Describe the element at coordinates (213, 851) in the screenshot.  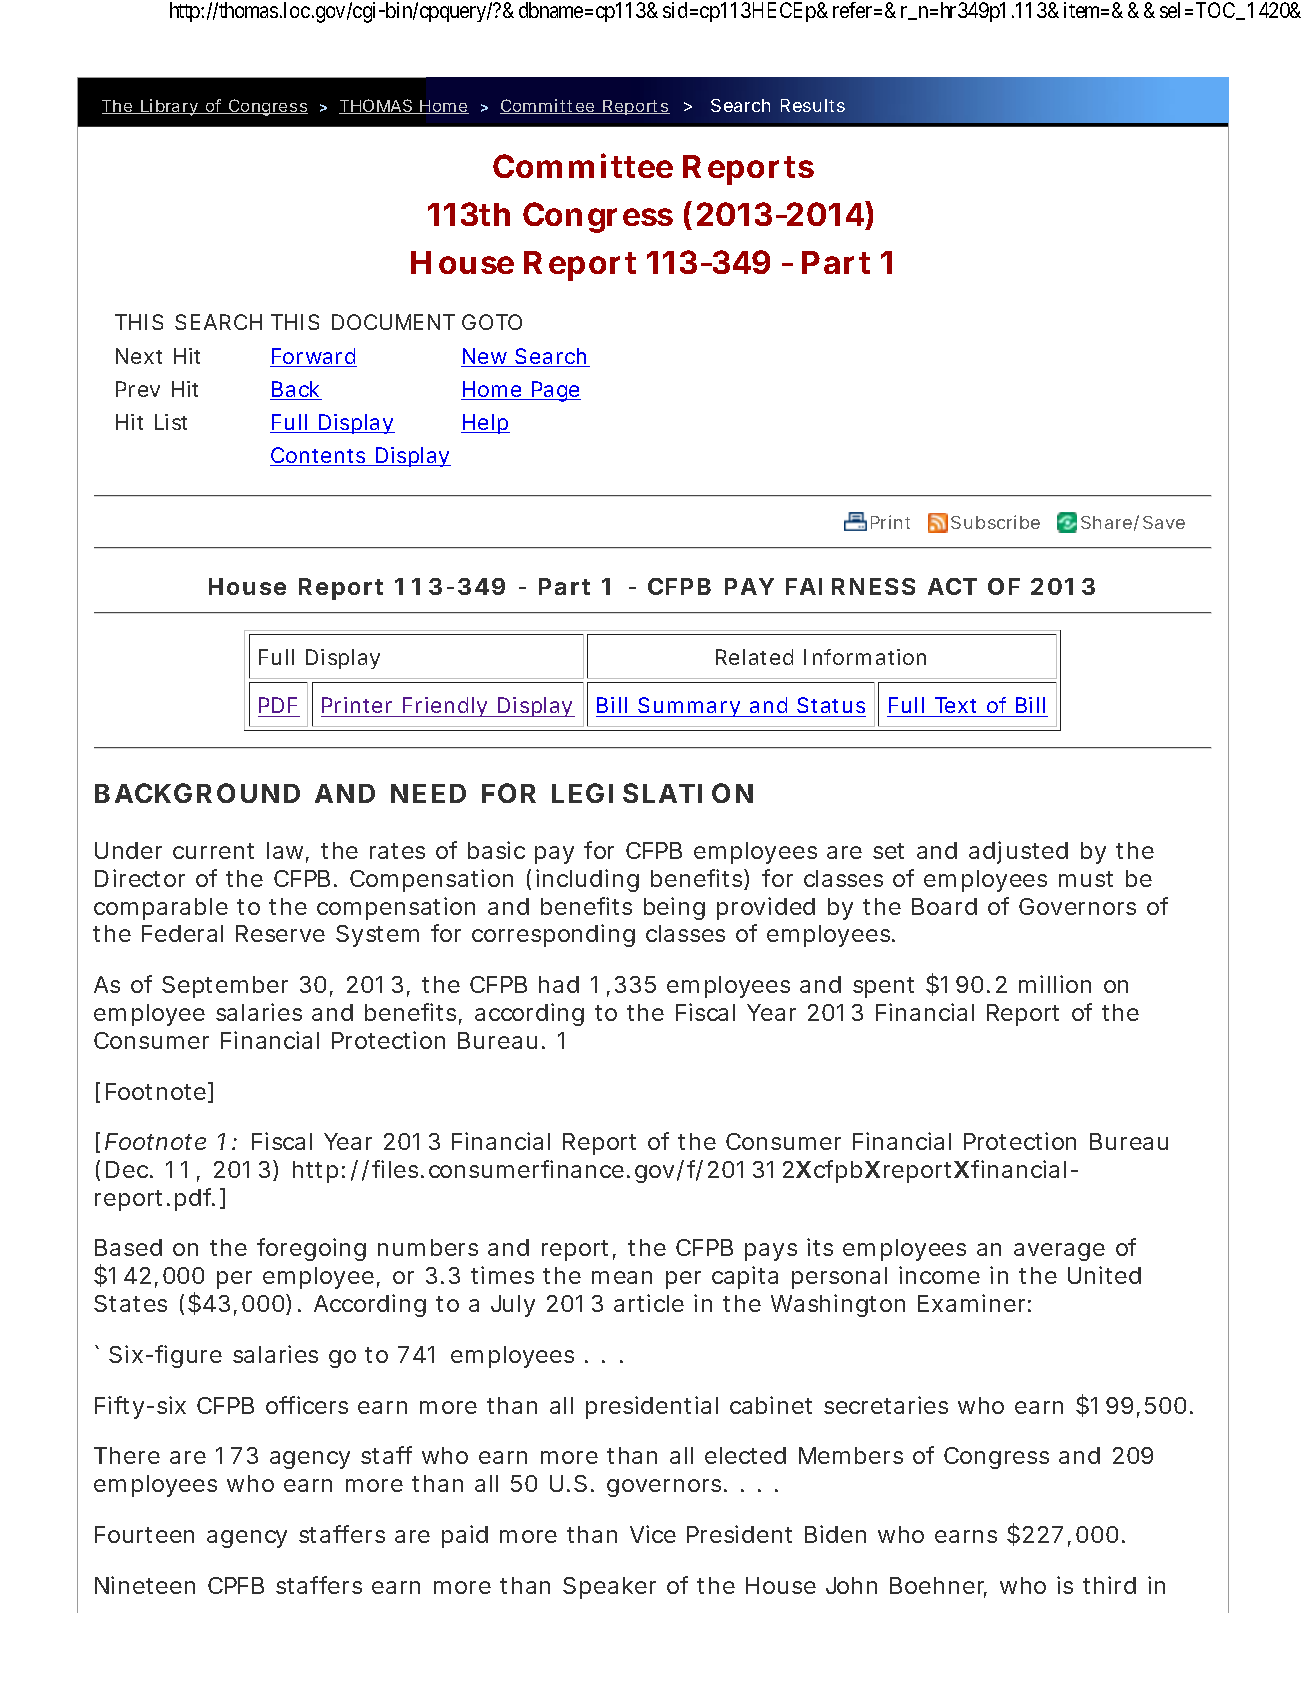
I see `current` at that location.
